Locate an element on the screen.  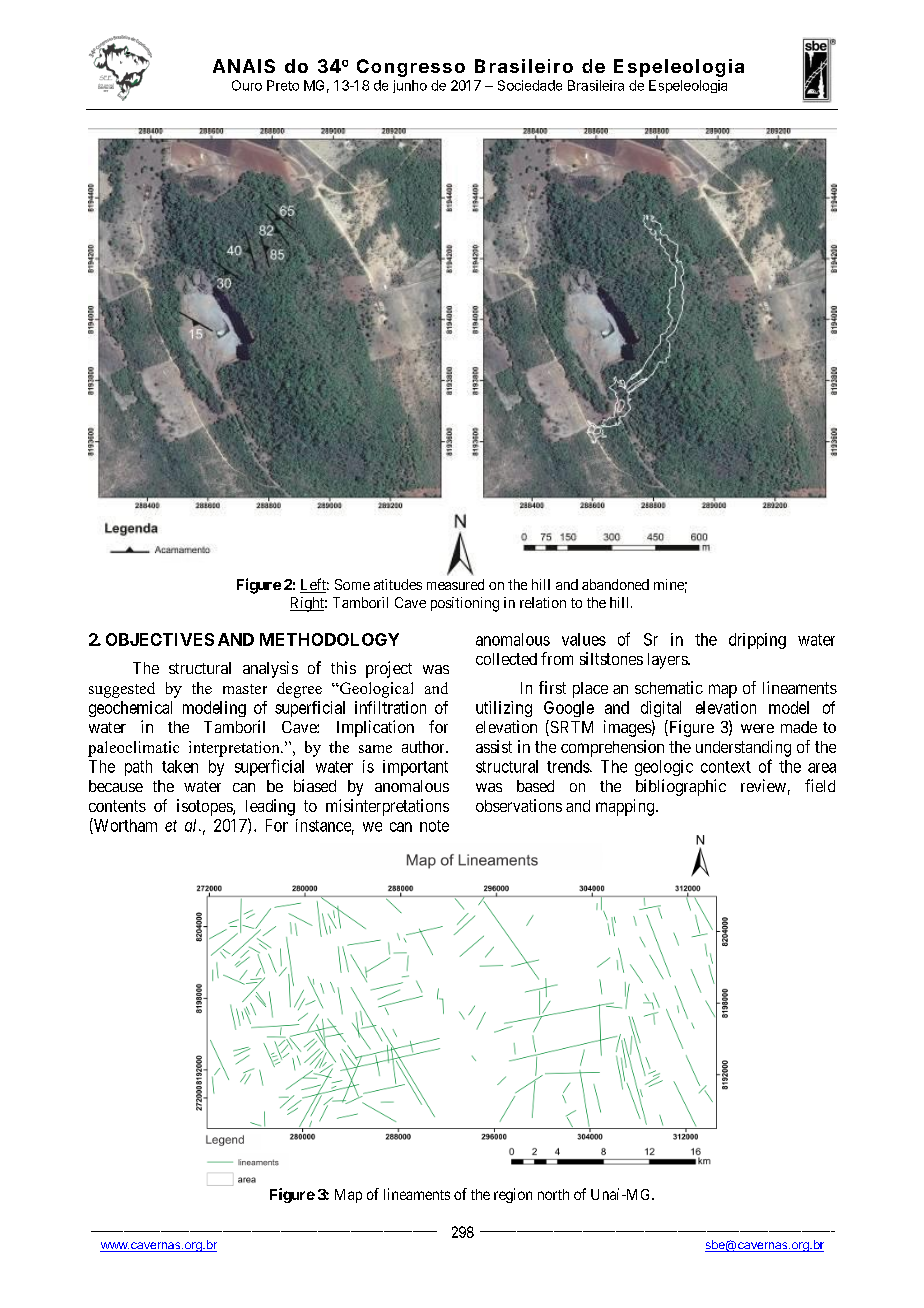
dripping is located at coordinates (757, 641).
